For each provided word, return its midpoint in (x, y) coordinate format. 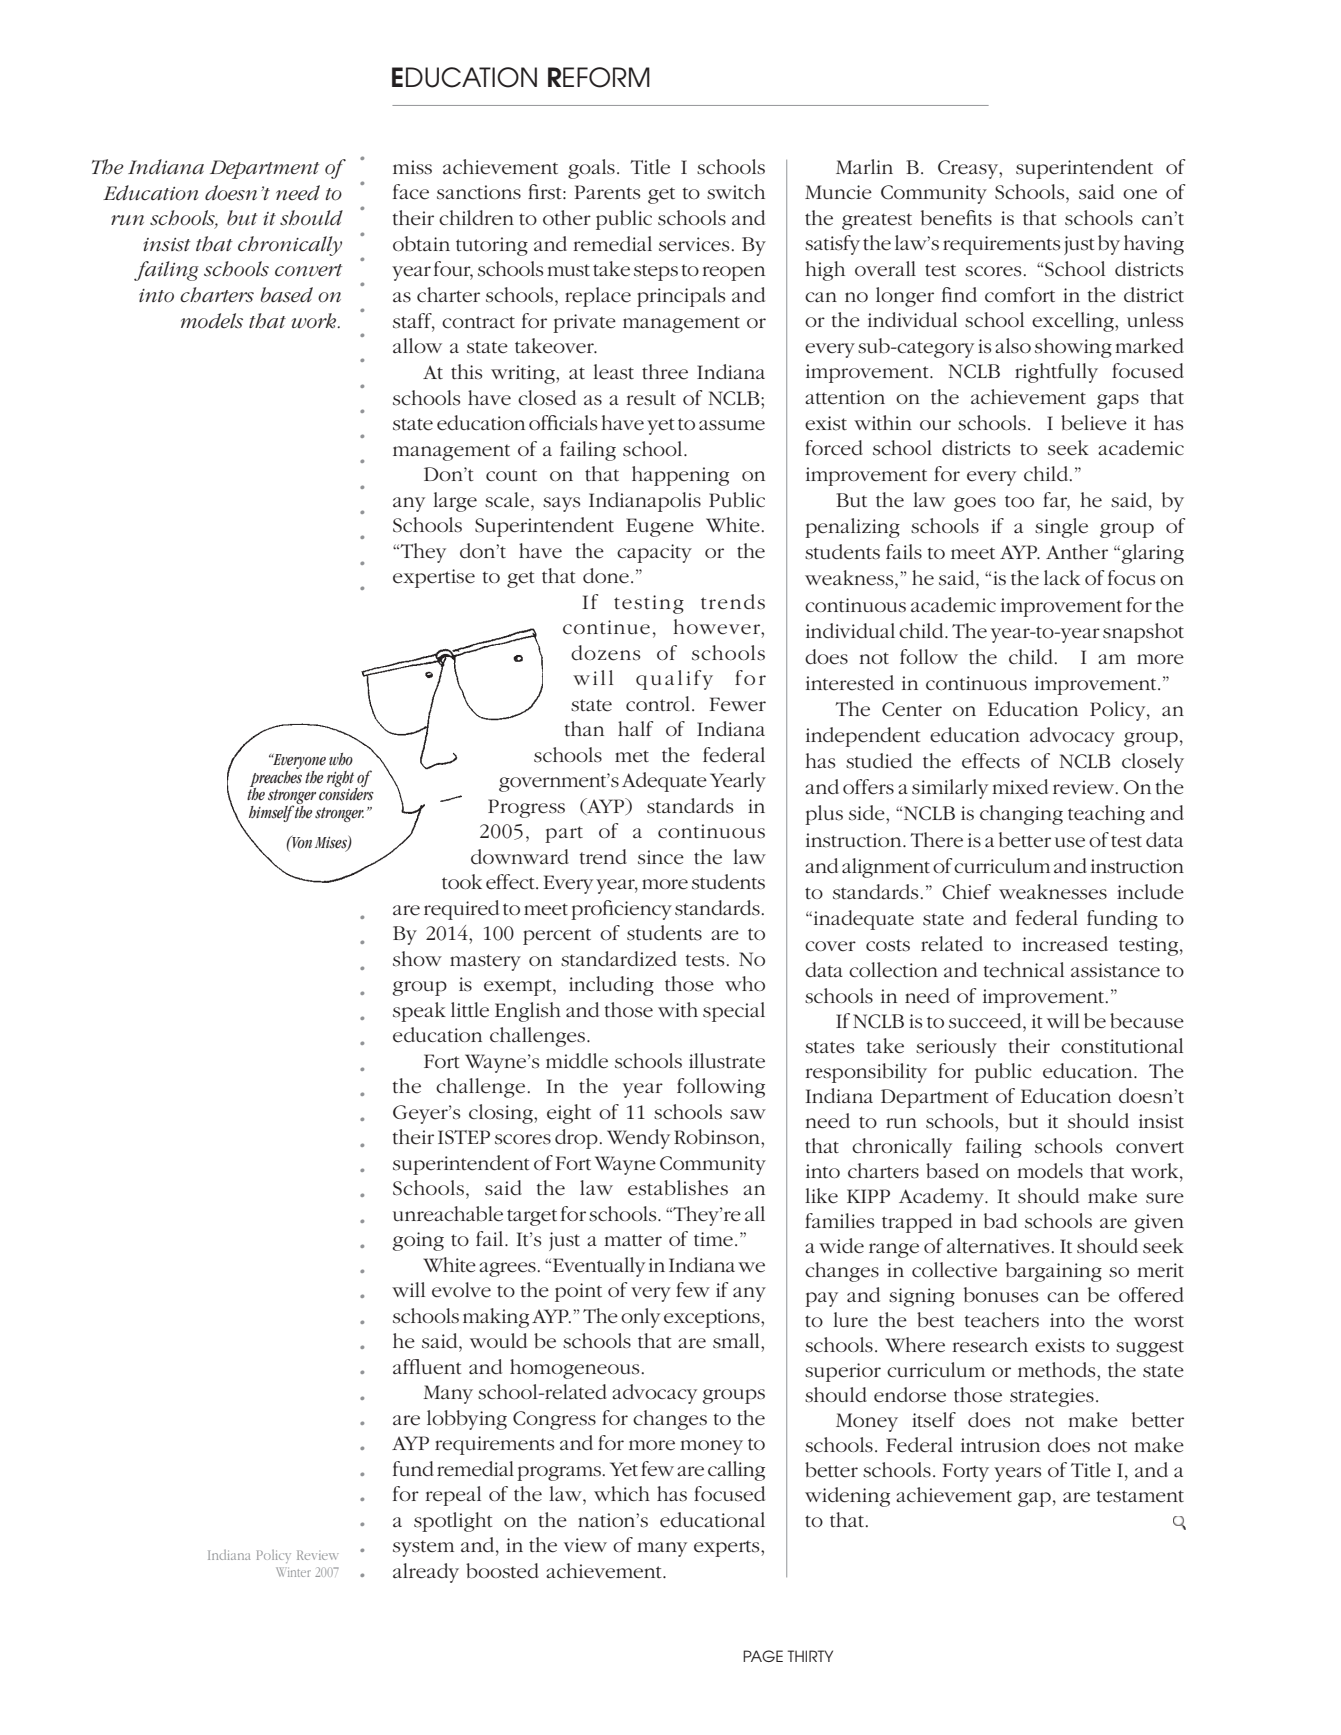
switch (736, 192)
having (1154, 245)
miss (412, 167)
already (426, 1573)
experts (728, 1548)
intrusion (1000, 1445)
